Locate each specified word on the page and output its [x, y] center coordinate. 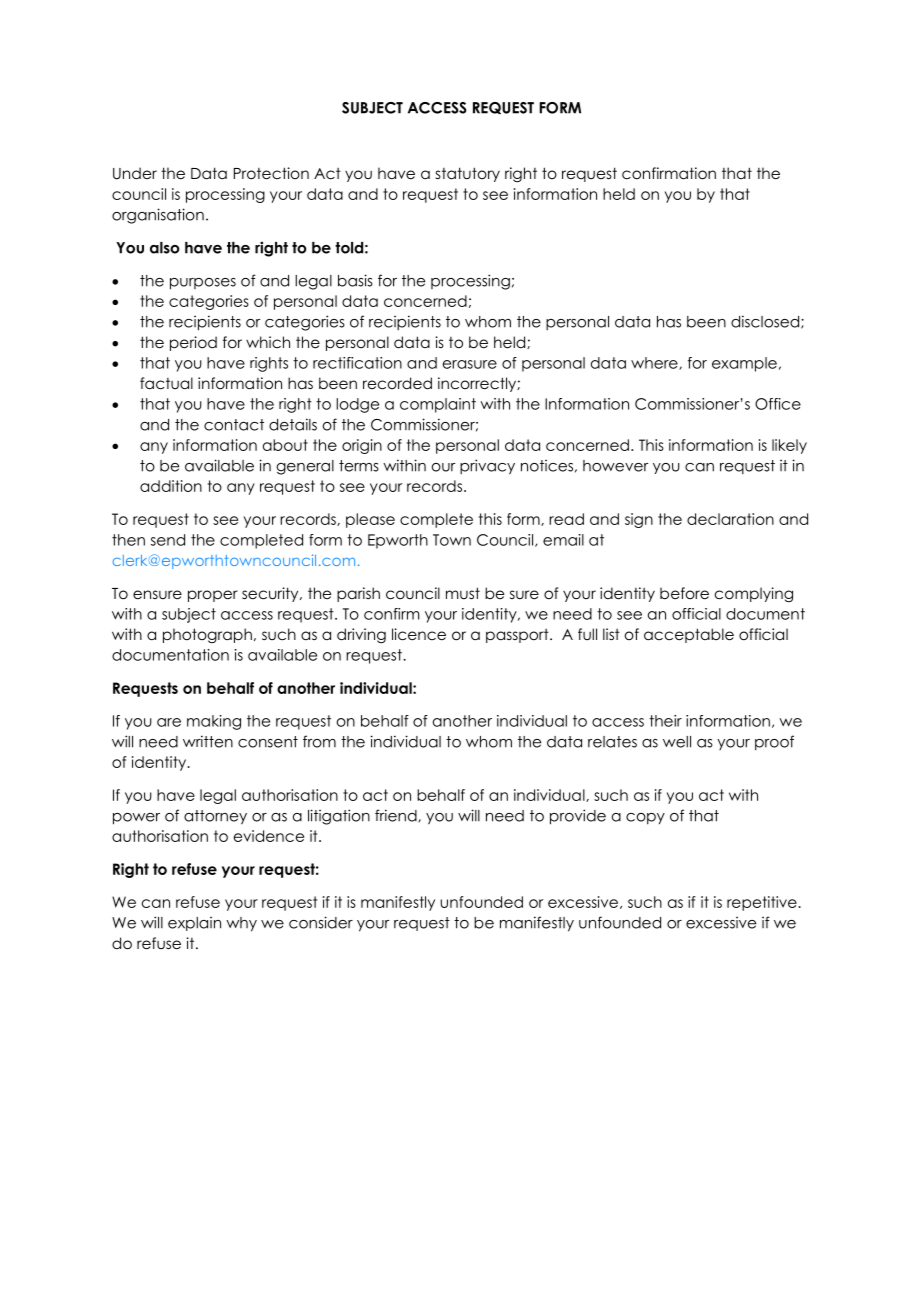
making [214, 722]
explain [194, 924]
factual [166, 383]
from [319, 741]
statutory [468, 174]
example [744, 364]
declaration [730, 519]
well [677, 742]
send [168, 540]
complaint [438, 405]
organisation [158, 216]
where [655, 363]
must [463, 593]
